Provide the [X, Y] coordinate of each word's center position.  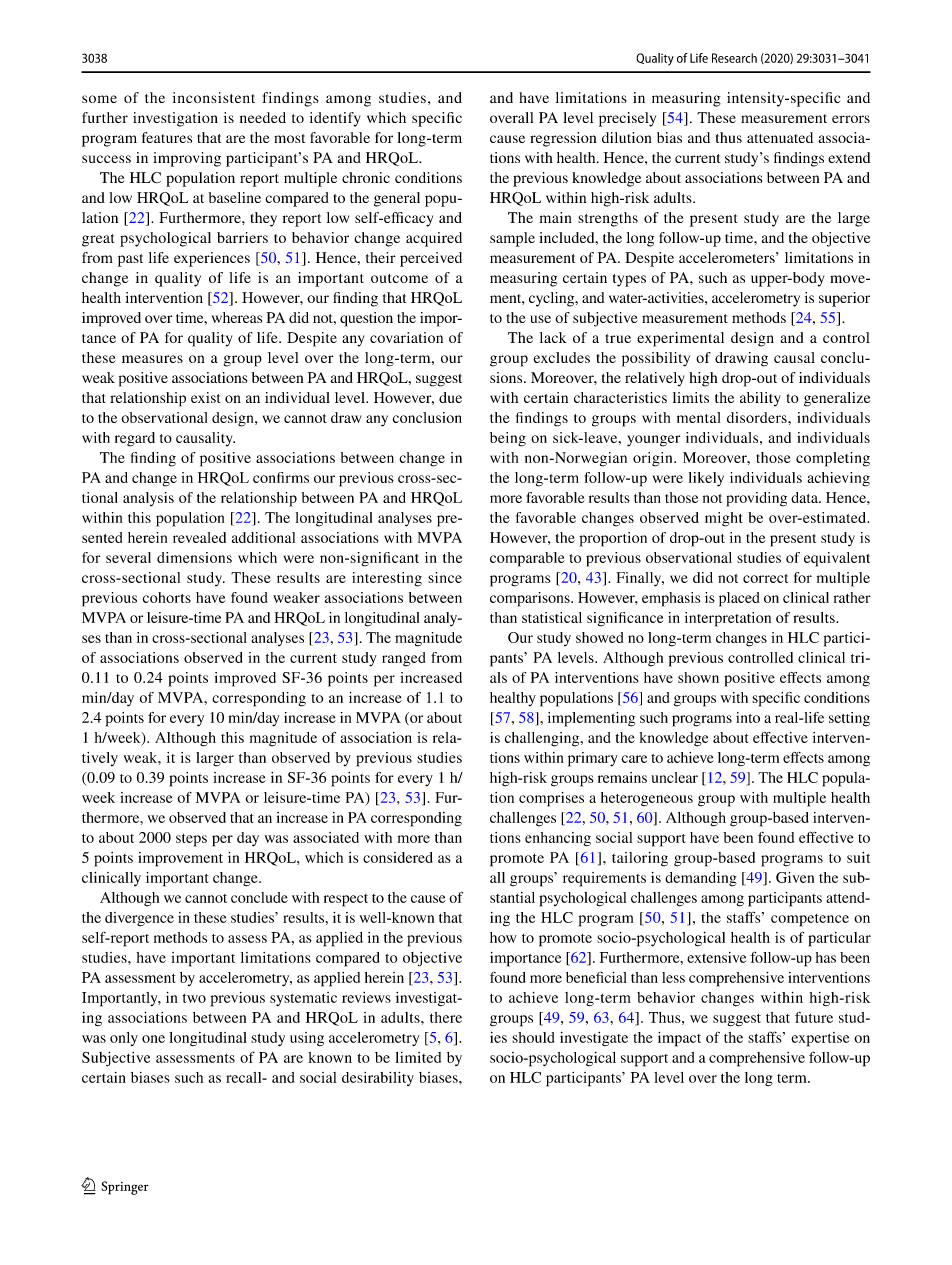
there [446, 1017]
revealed [199, 537]
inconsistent [214, 97]
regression [563, 139]
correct [765, 578]
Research [734, 58]
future [814, 1017]
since [445, 577]
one [153, 1039]
